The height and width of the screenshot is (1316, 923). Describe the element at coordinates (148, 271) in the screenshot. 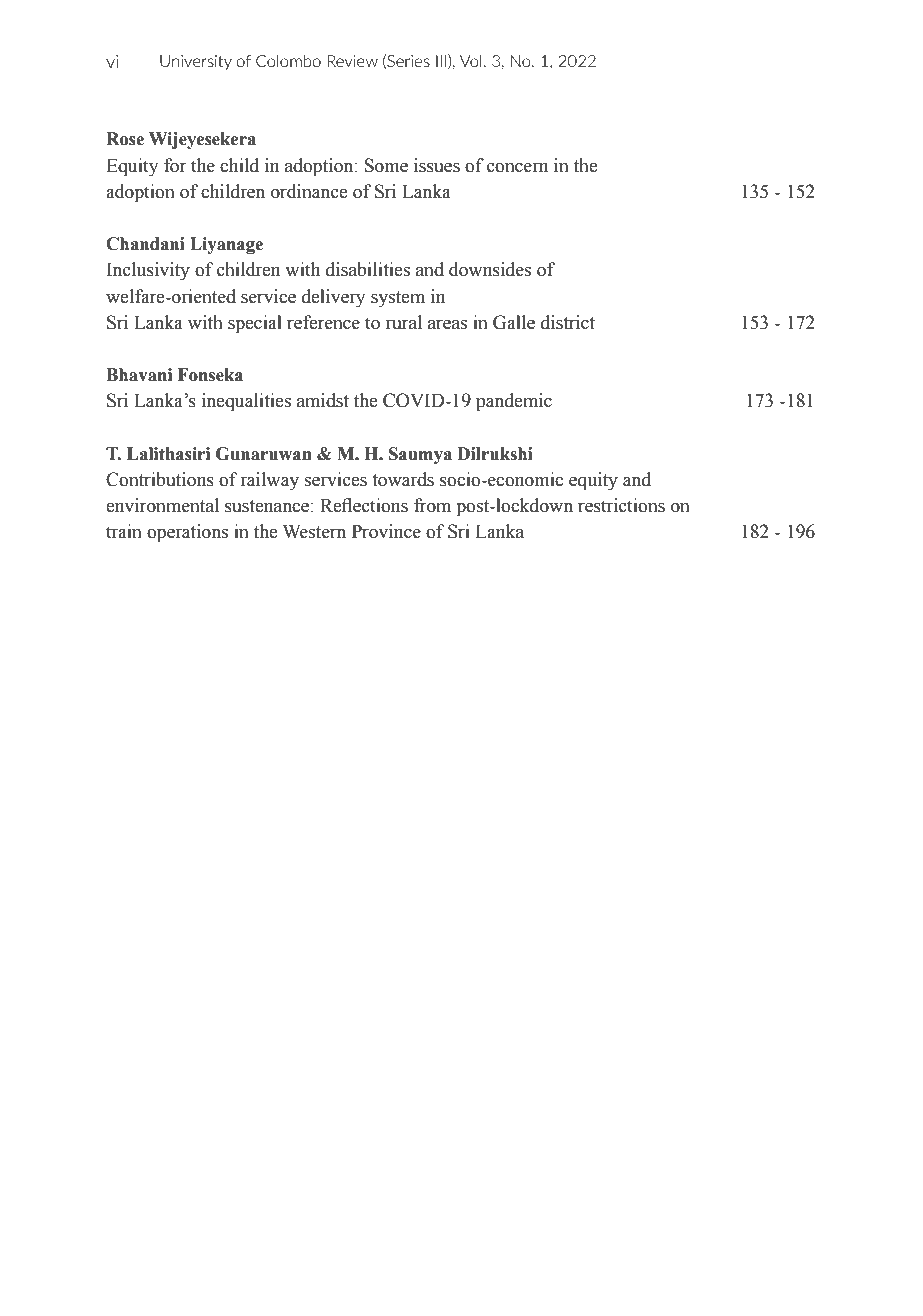

I see `Inclusivity` at that location.
